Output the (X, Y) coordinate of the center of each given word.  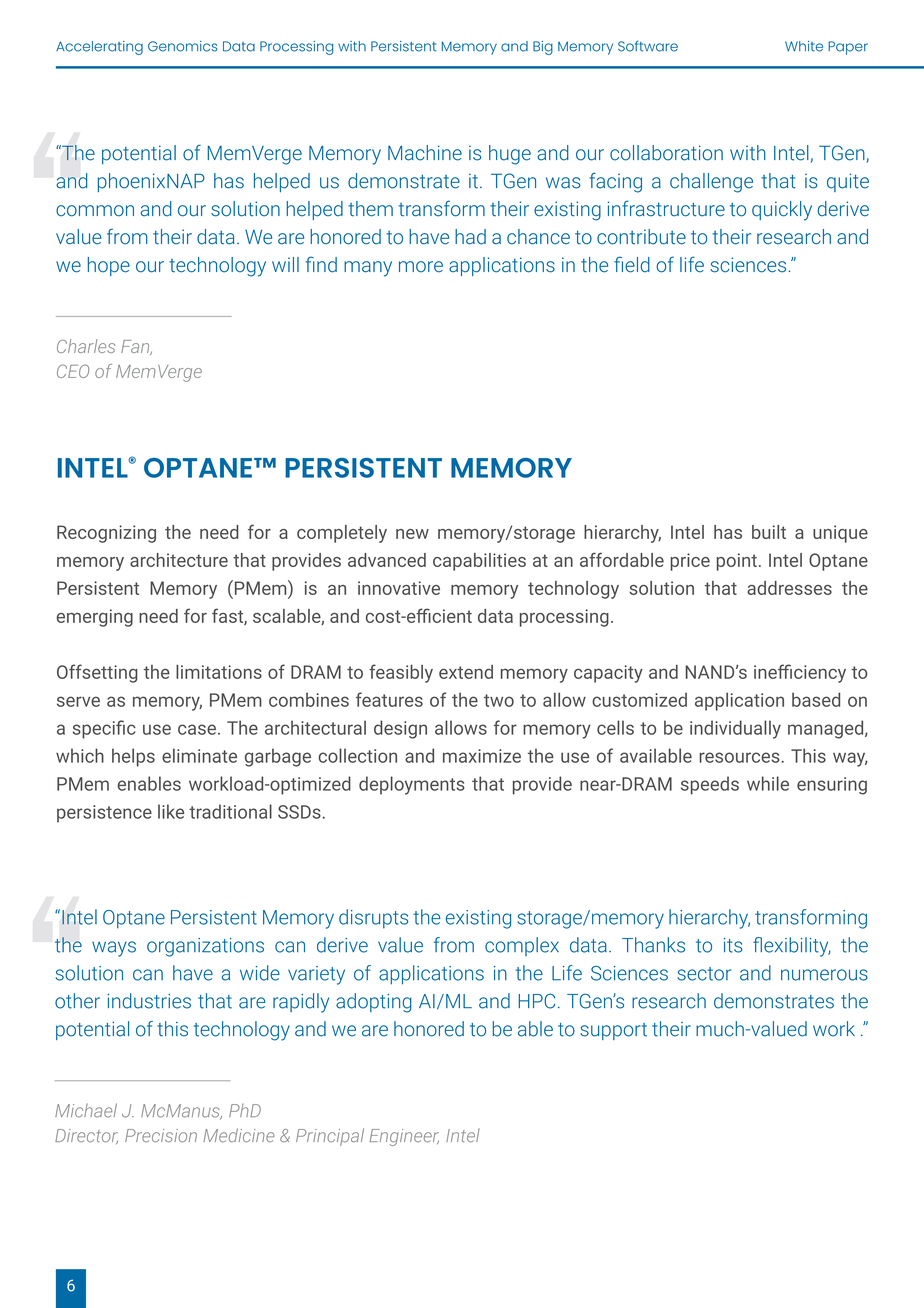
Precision (161, 1136)
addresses (789, 588)
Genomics (183, 46)
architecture (179, 560)
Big (543, 48)
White (804, 46)
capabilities (479, 562)
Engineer (404, 1137)
